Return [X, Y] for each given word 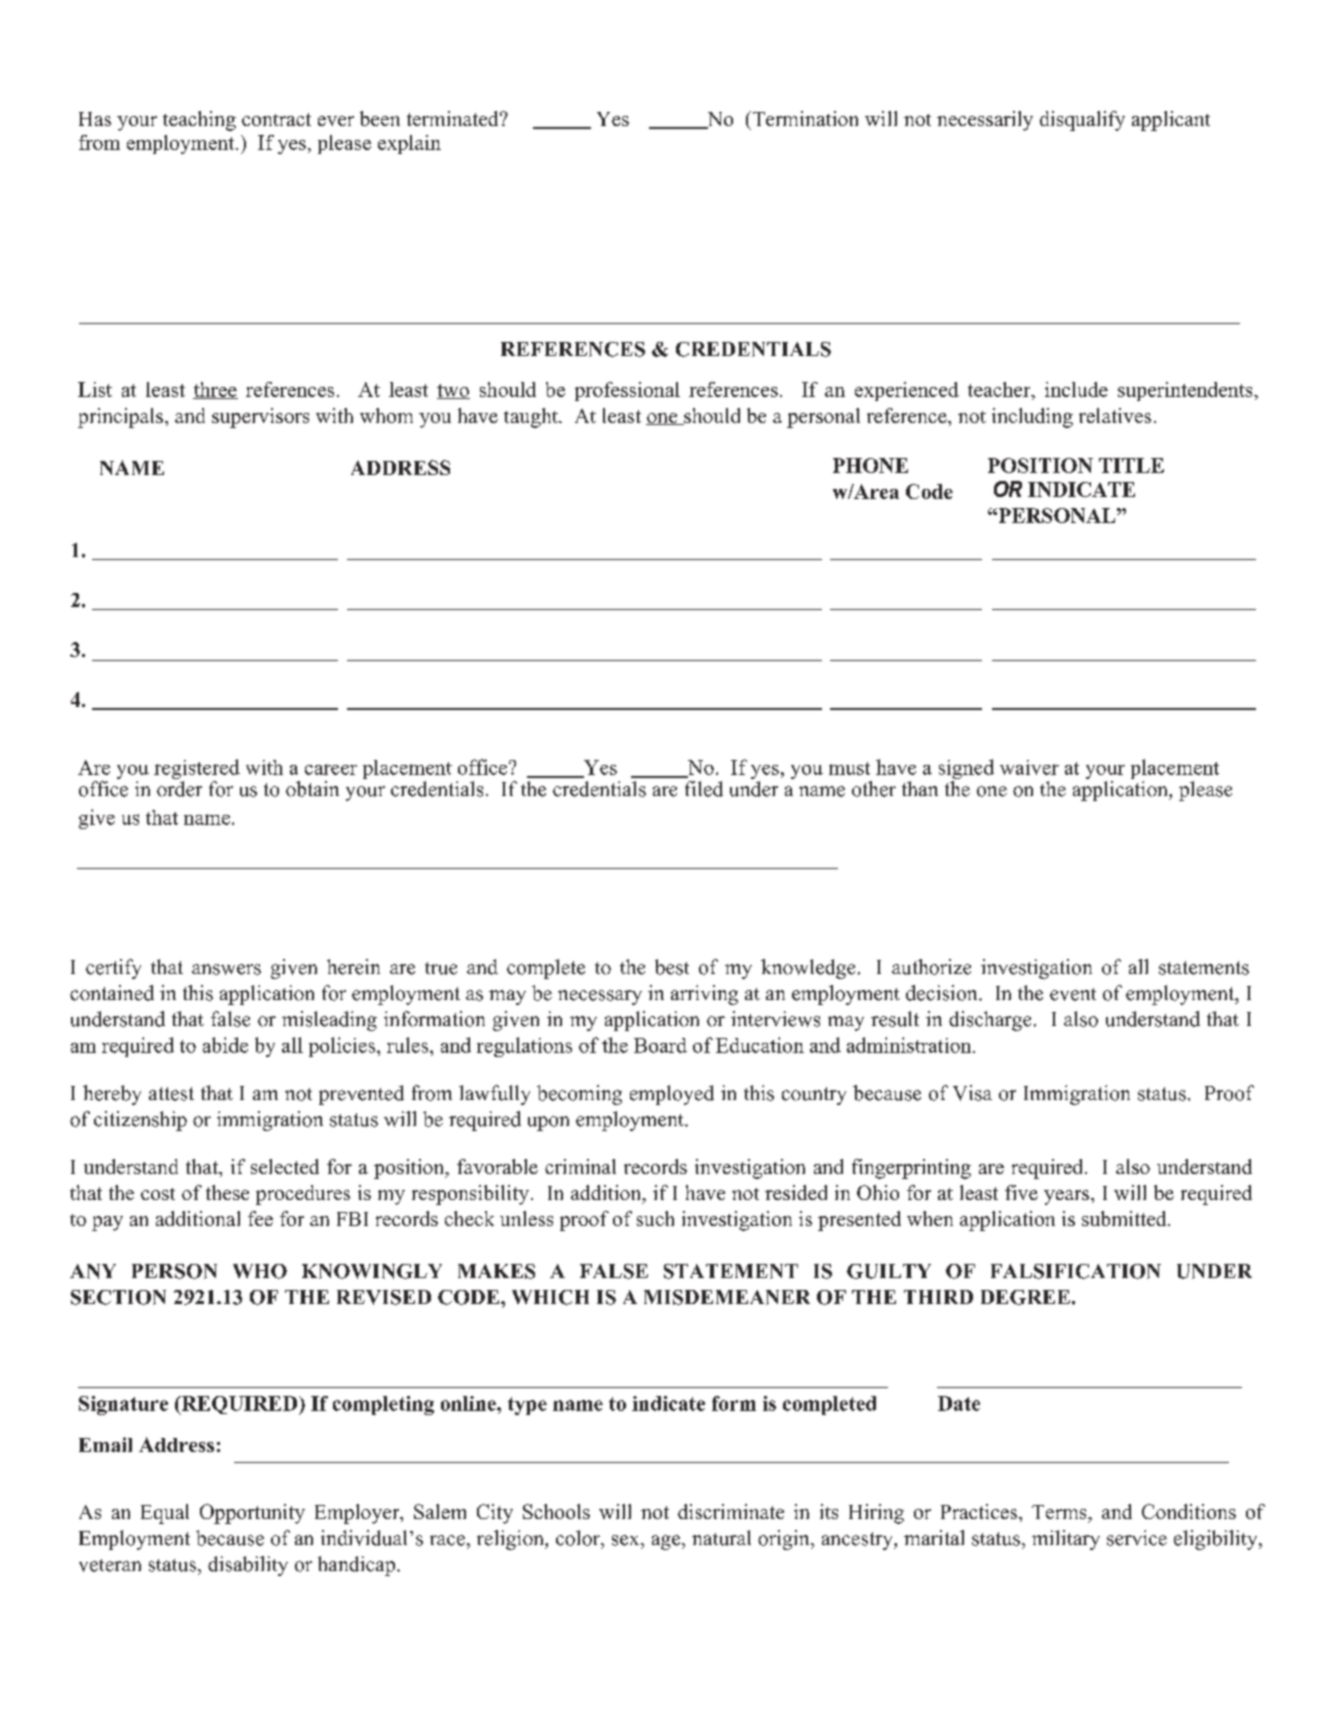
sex [627, 1540]
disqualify [1082, 121]
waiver [1029, 767]
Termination [804, 118]
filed [704, 789]
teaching [199, 121]
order [179, 787]
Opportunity [252, 1514]
